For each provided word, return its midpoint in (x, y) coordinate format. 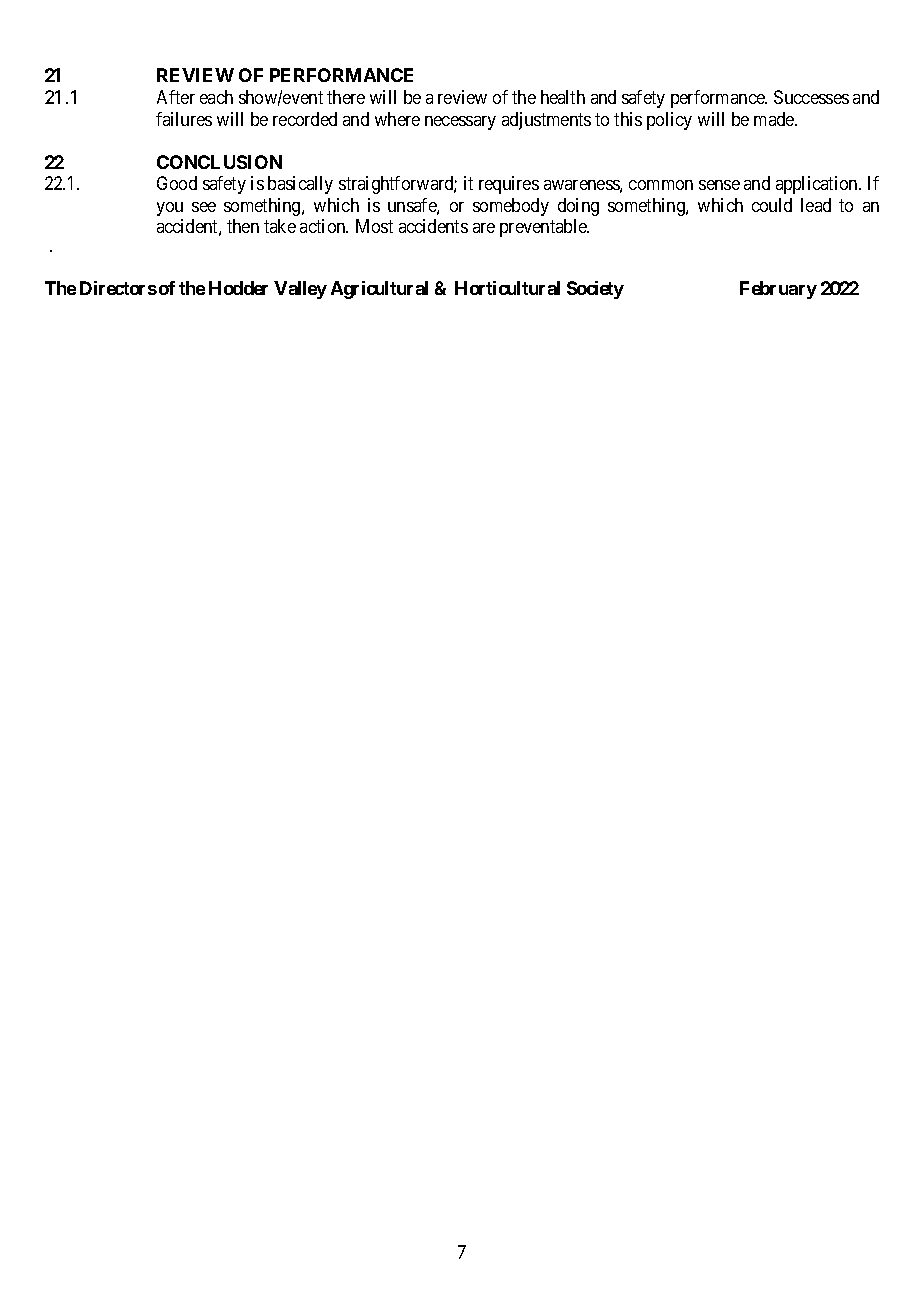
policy (669, 121)
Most (374, 226)
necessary (460, 123)
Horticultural (507, 288)
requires (509, 185)
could (772, 205)
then (243, 226)
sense (719, 185)
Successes (811, 97)
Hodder (238, 288)
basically (300, 185)
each (216, 97)
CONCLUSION (219, 162)
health (563, 97)
